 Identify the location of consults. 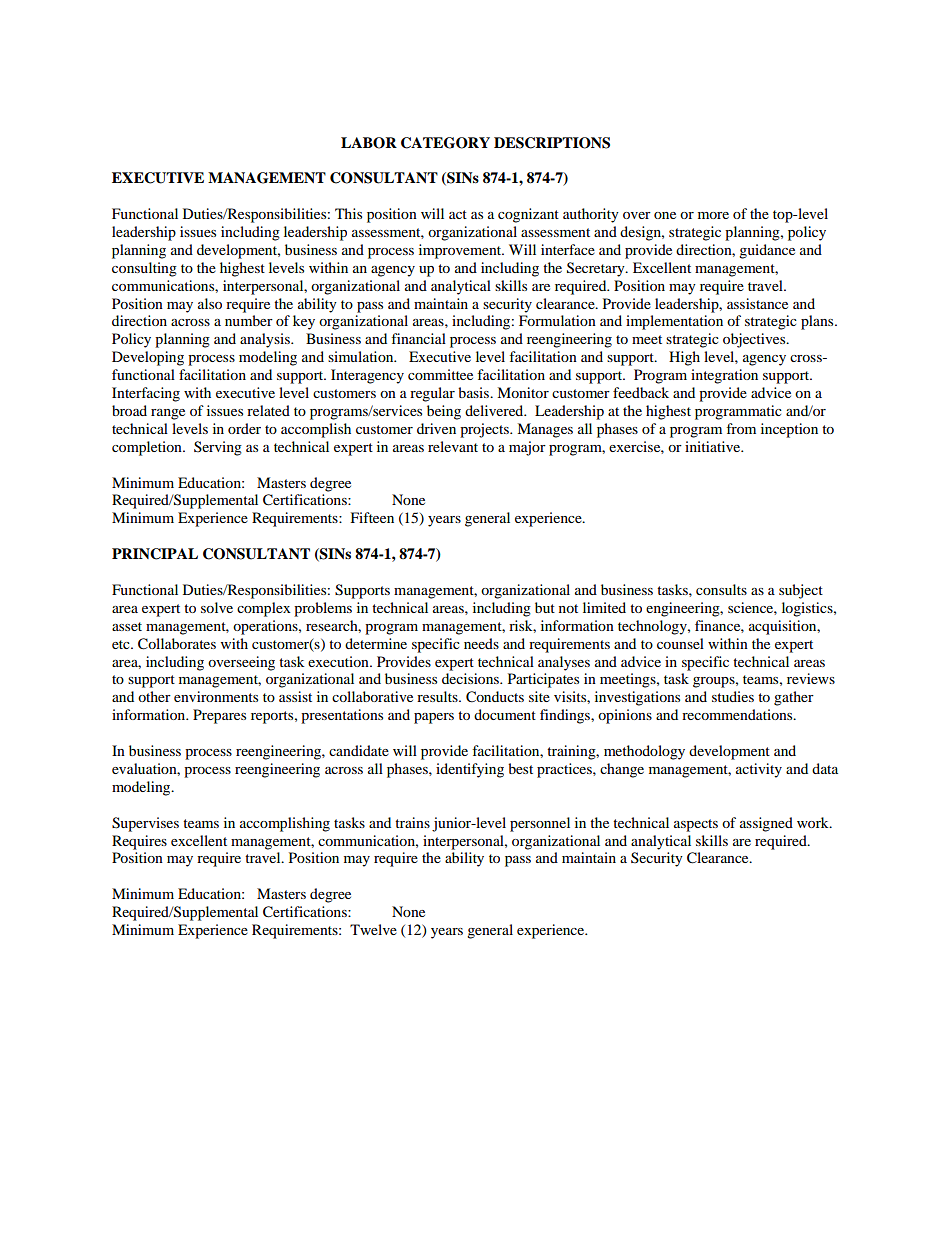
(721, 589).
